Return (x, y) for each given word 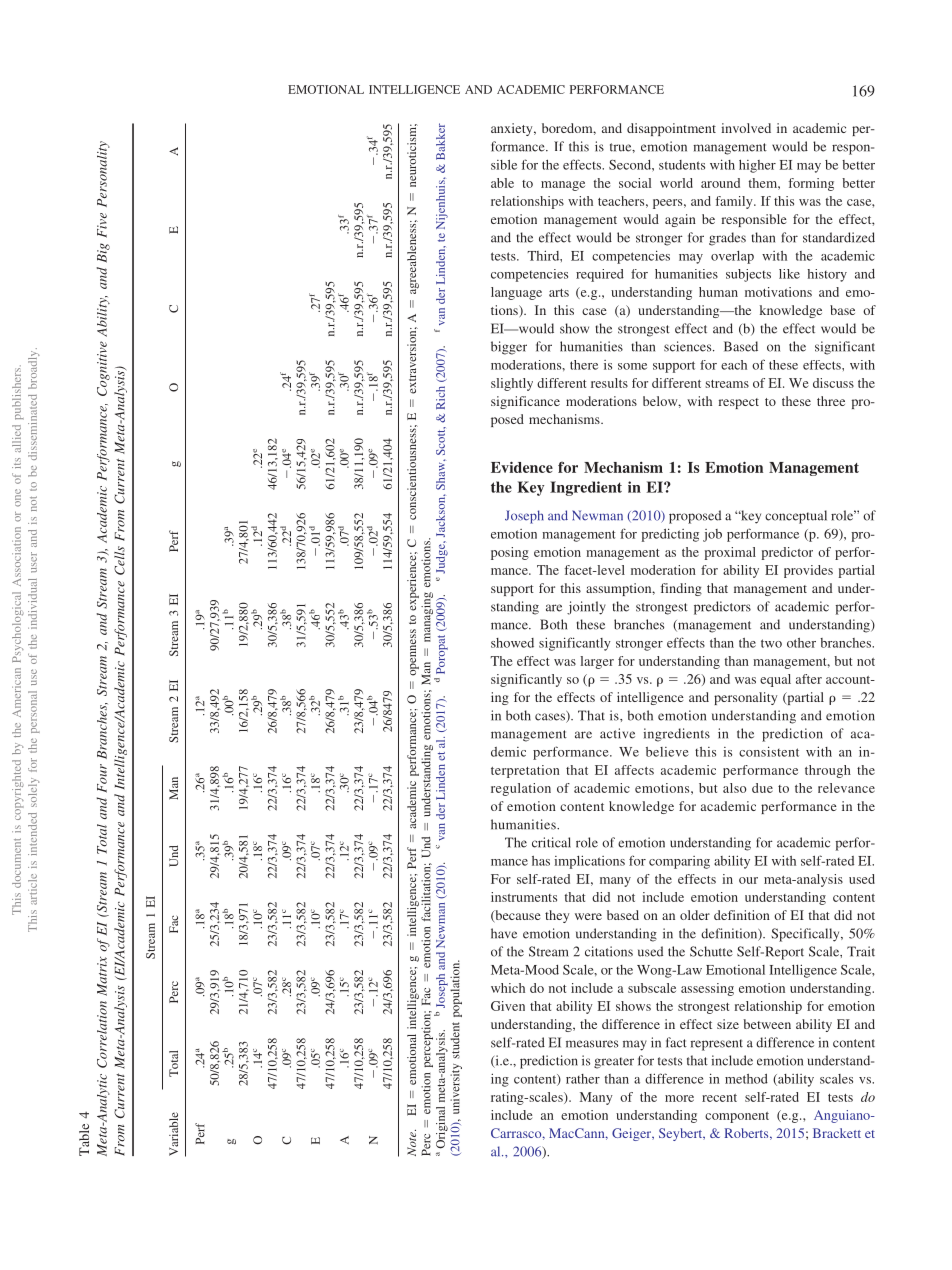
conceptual (796, 517)
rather (583, 1079)
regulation (521, 789)
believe (667, 752)
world (676, 183)
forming (811, 184)
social (635, 183)
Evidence (522, 467)
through (828, 771)
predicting (670, 535)
